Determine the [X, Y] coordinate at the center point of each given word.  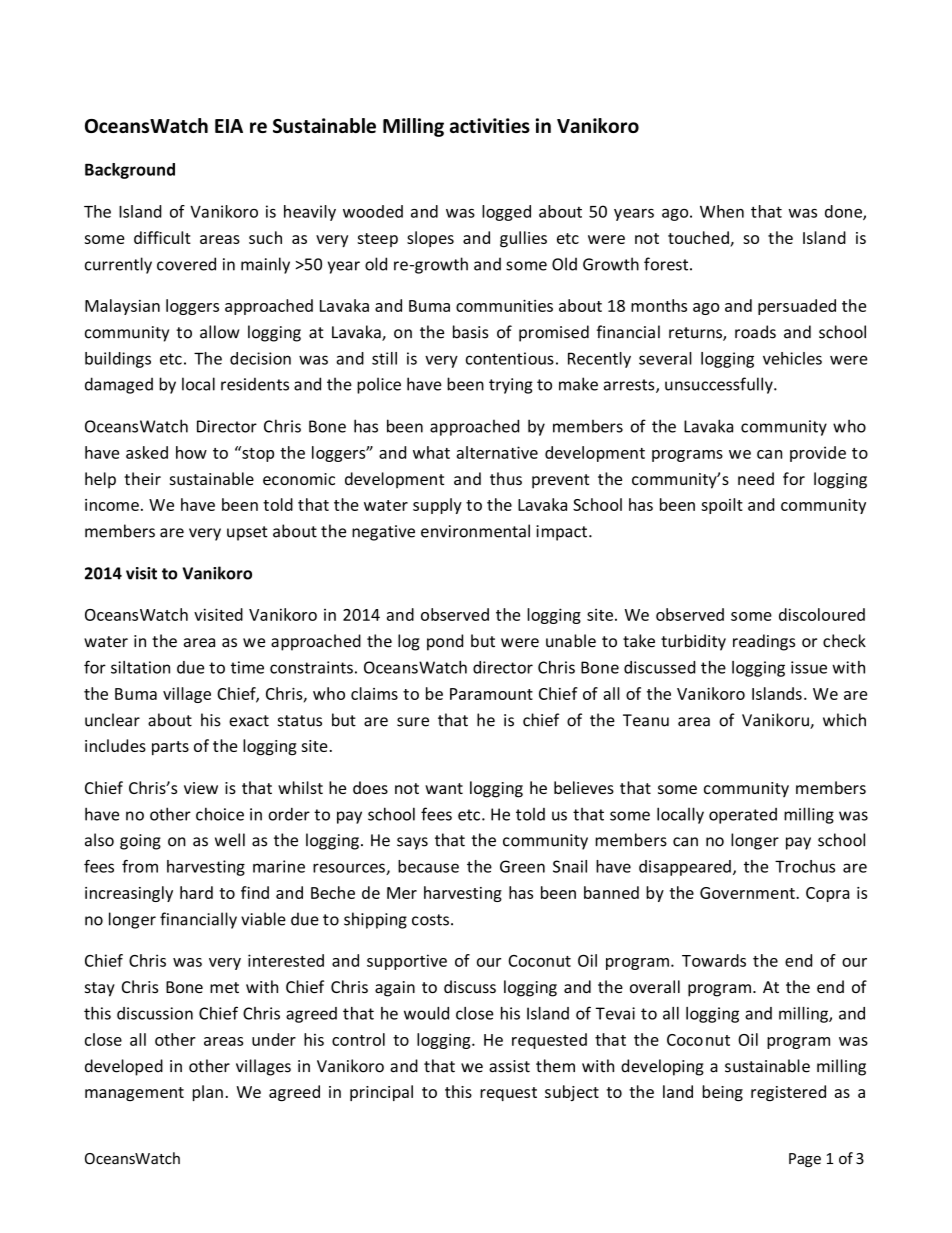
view [201, 788]
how [191, 452]
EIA [229, 126]
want [444, 788]
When [722, 211]
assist [509, 1066]
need [756, 478]
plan [208, 1093]
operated [743, 816]
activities [490, 125]
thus [506, 478]
